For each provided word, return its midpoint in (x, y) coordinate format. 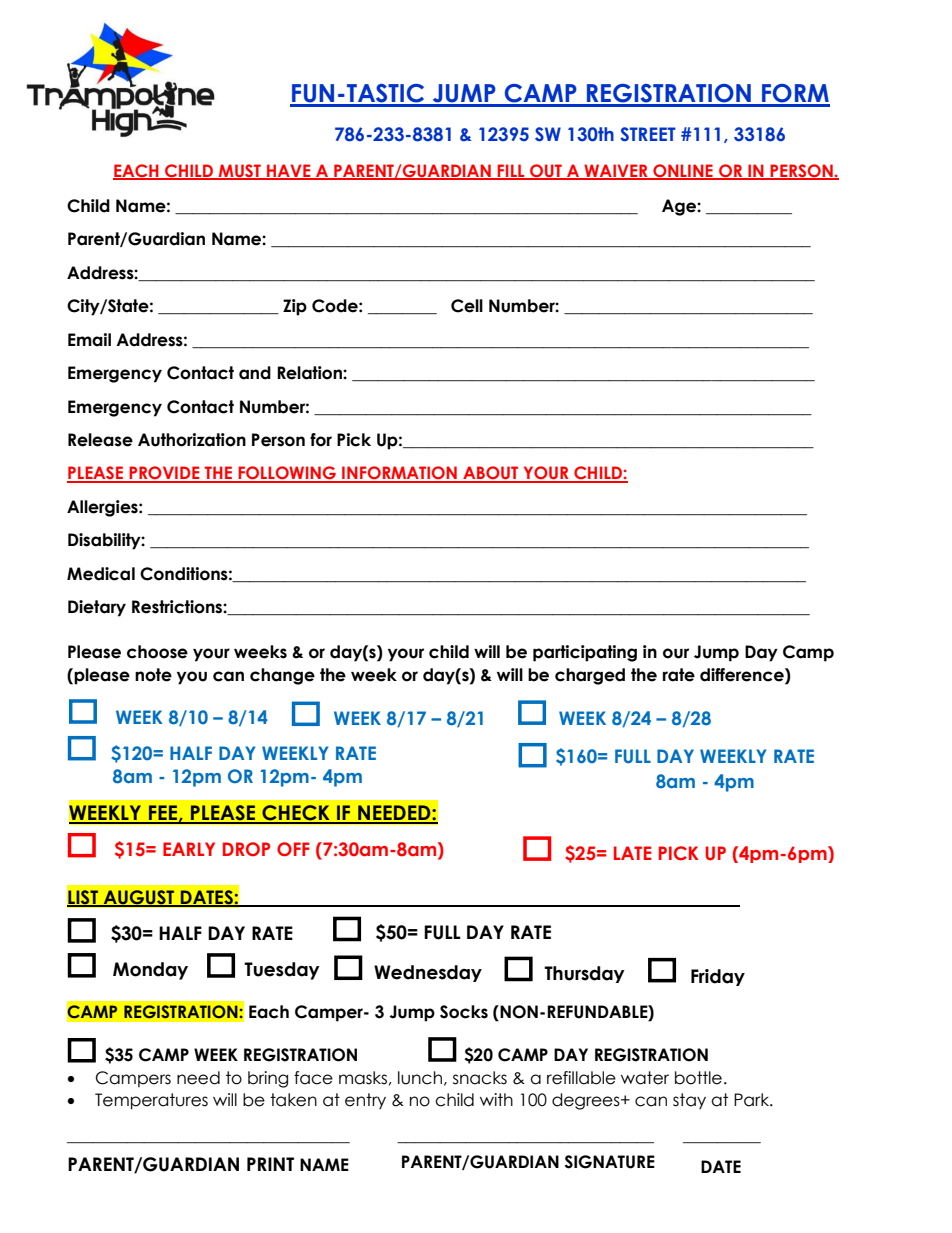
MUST (240, 172)
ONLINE (683, 172)
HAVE (289, 171)
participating (585, 653)
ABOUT (491, 474)
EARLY (189, 849)
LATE (632, 853)
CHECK (296, 814)
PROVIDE (164, 474)
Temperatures (151, 1101)
